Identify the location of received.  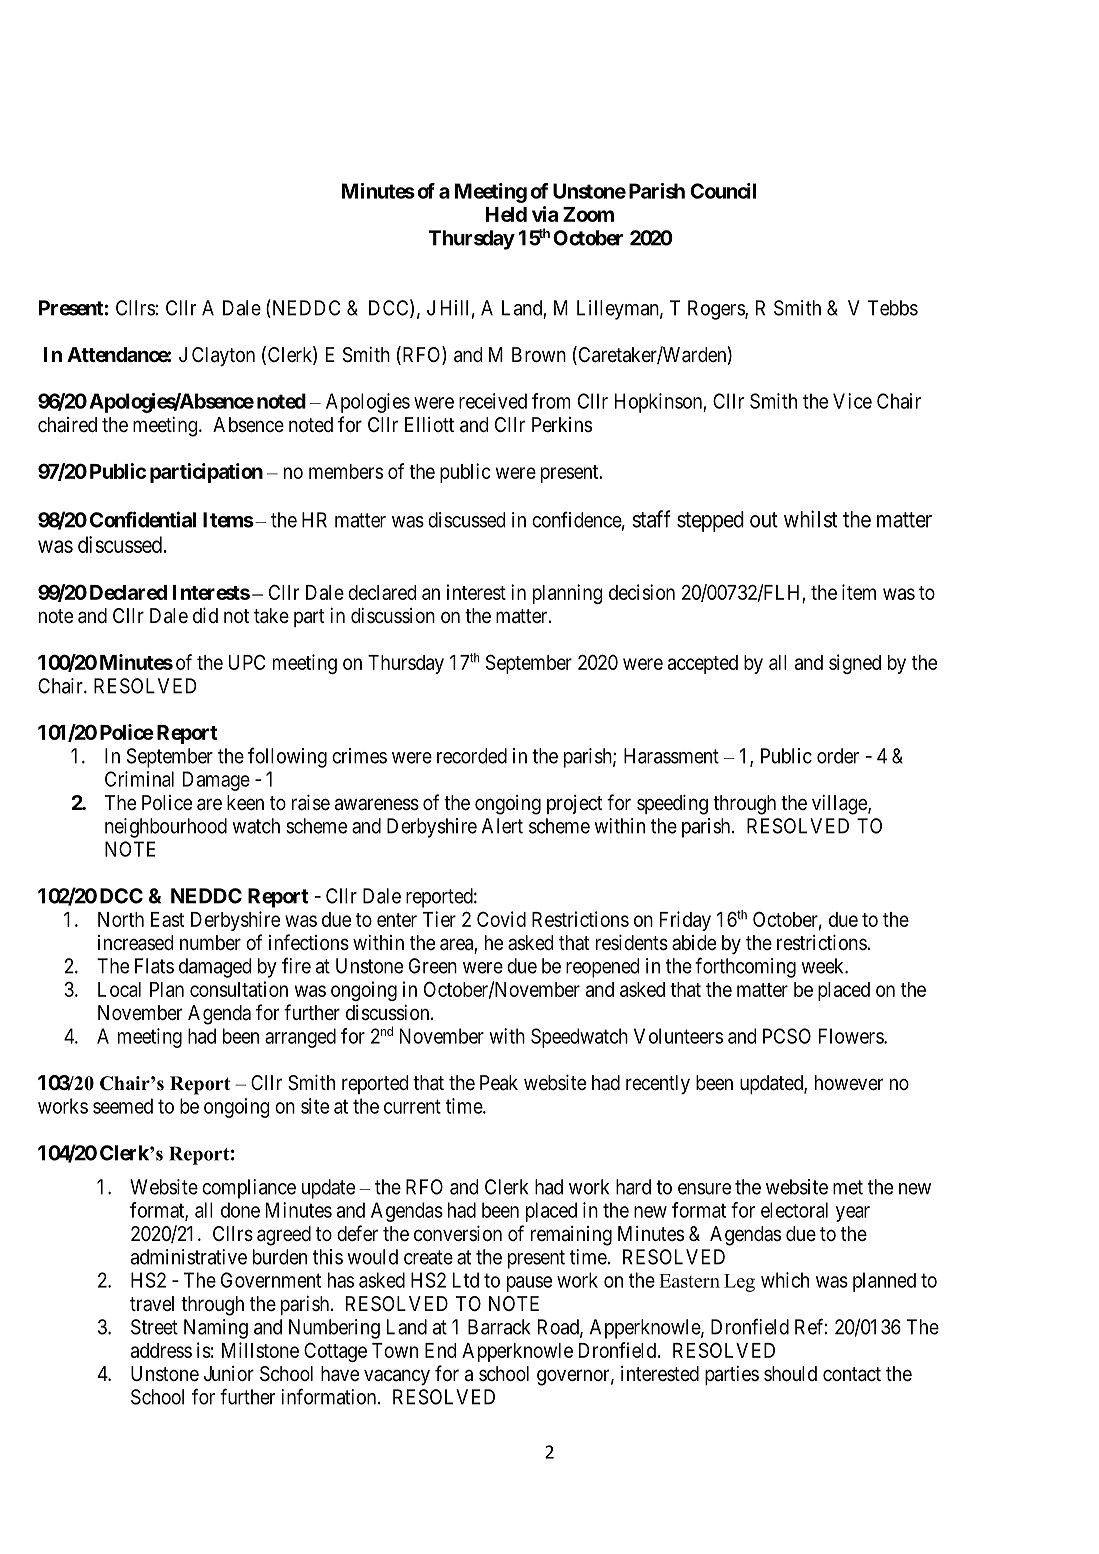
(493, 401).
